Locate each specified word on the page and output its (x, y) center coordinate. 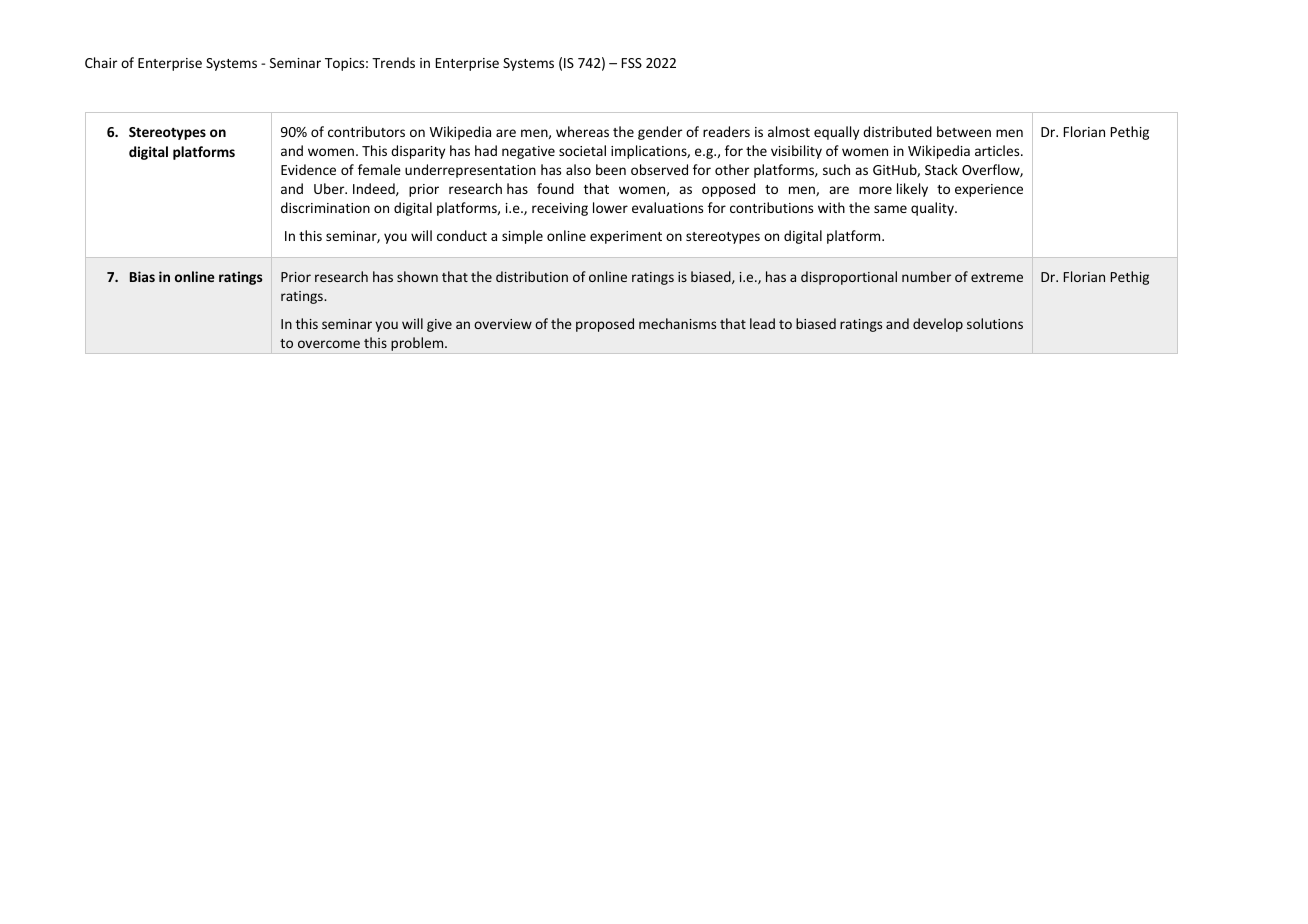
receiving (560, 209)
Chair (101, 62)
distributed (897, 131)
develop (938, 325)
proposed (605, 325)
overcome (329, 344)
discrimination (325, 207)
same (890, 209)
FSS (632, 63)
